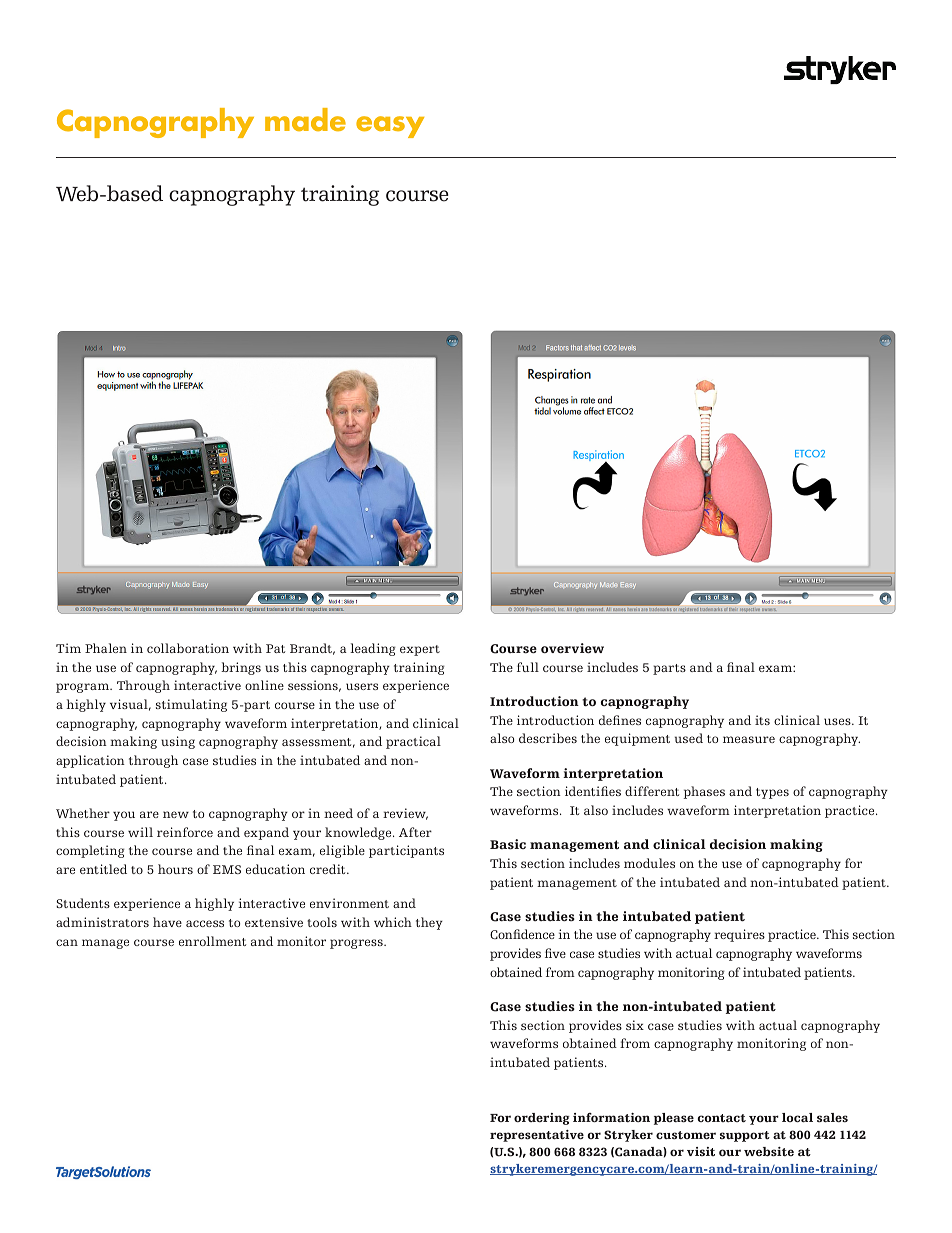 Image resolution: width=952 pixels, height=1233 pixels. Describe the element at coordinates (188, 648) in the image. I see `collaboration` at that location.
